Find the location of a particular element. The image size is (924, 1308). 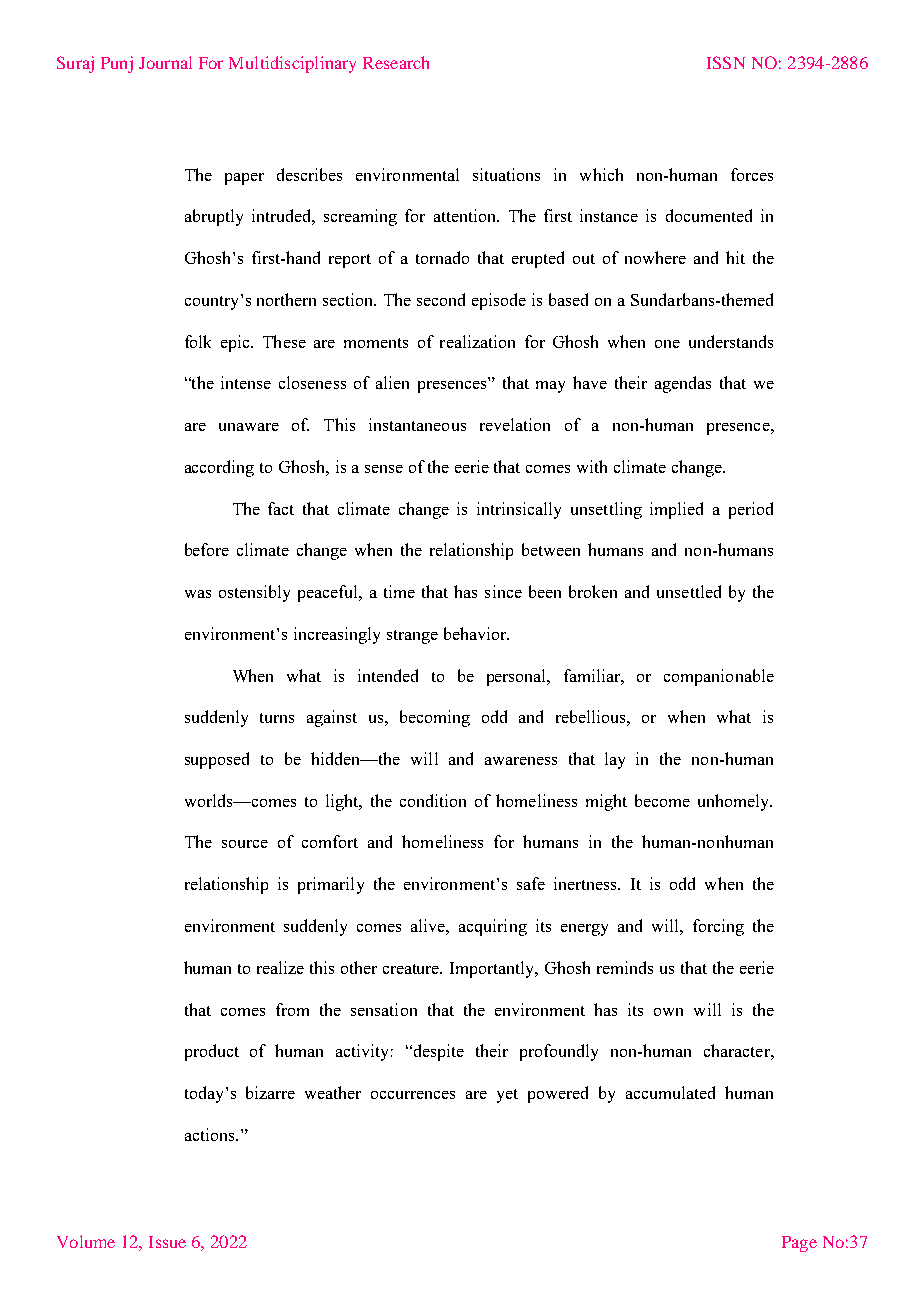

folk is located at coordinates (198, 341).
